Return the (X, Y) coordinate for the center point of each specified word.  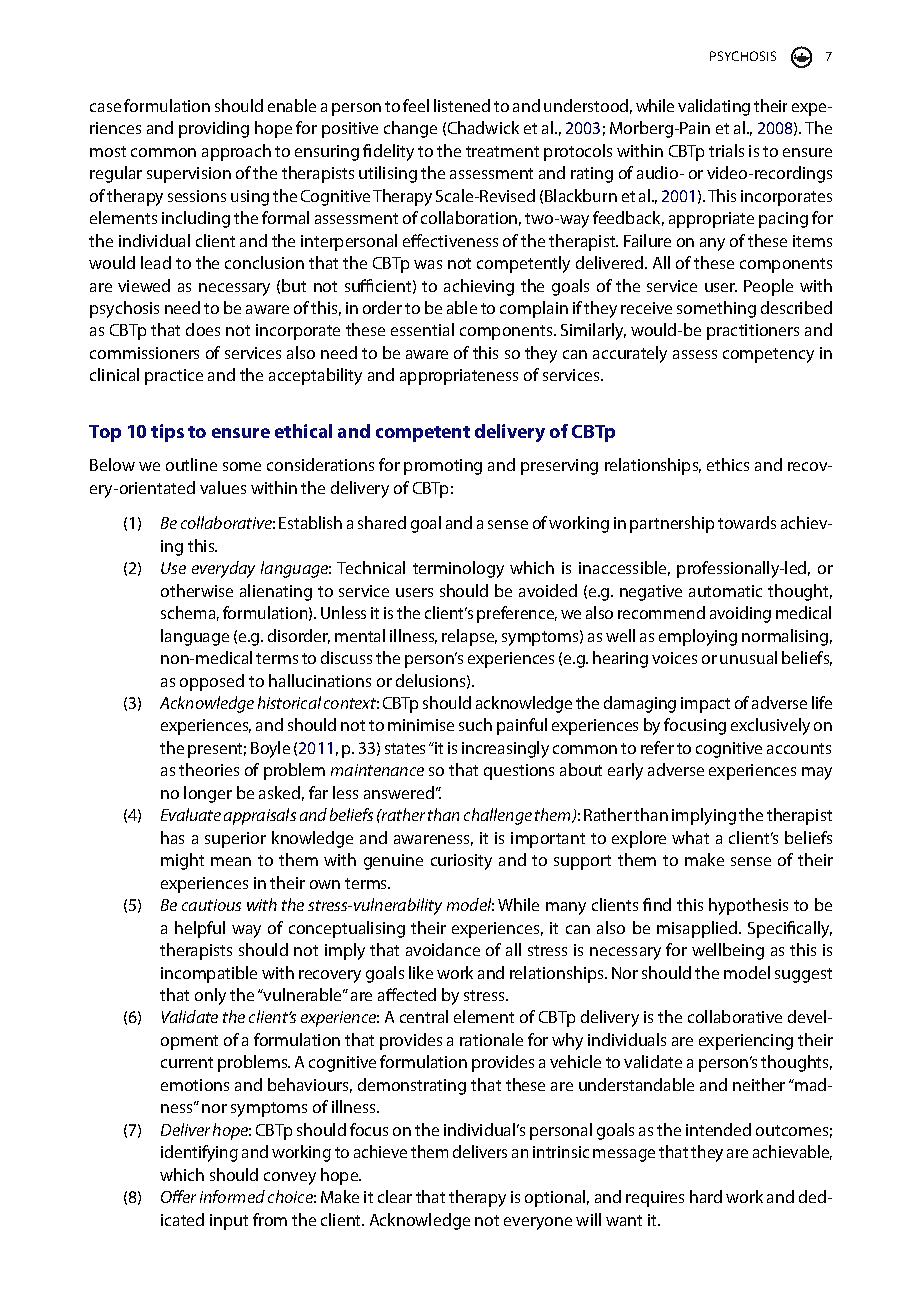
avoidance (443, 949)
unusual (748, 657)
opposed (212, 682)
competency (768, 355)
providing (214, 129)
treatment (502, 151)
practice (174, 377)
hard (706, 1196)
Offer (178, 1196)
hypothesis (748, 906)
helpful (200, 929)
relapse (469, 637)
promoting (443, 467)
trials (726, 150)
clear (395, 1196)
